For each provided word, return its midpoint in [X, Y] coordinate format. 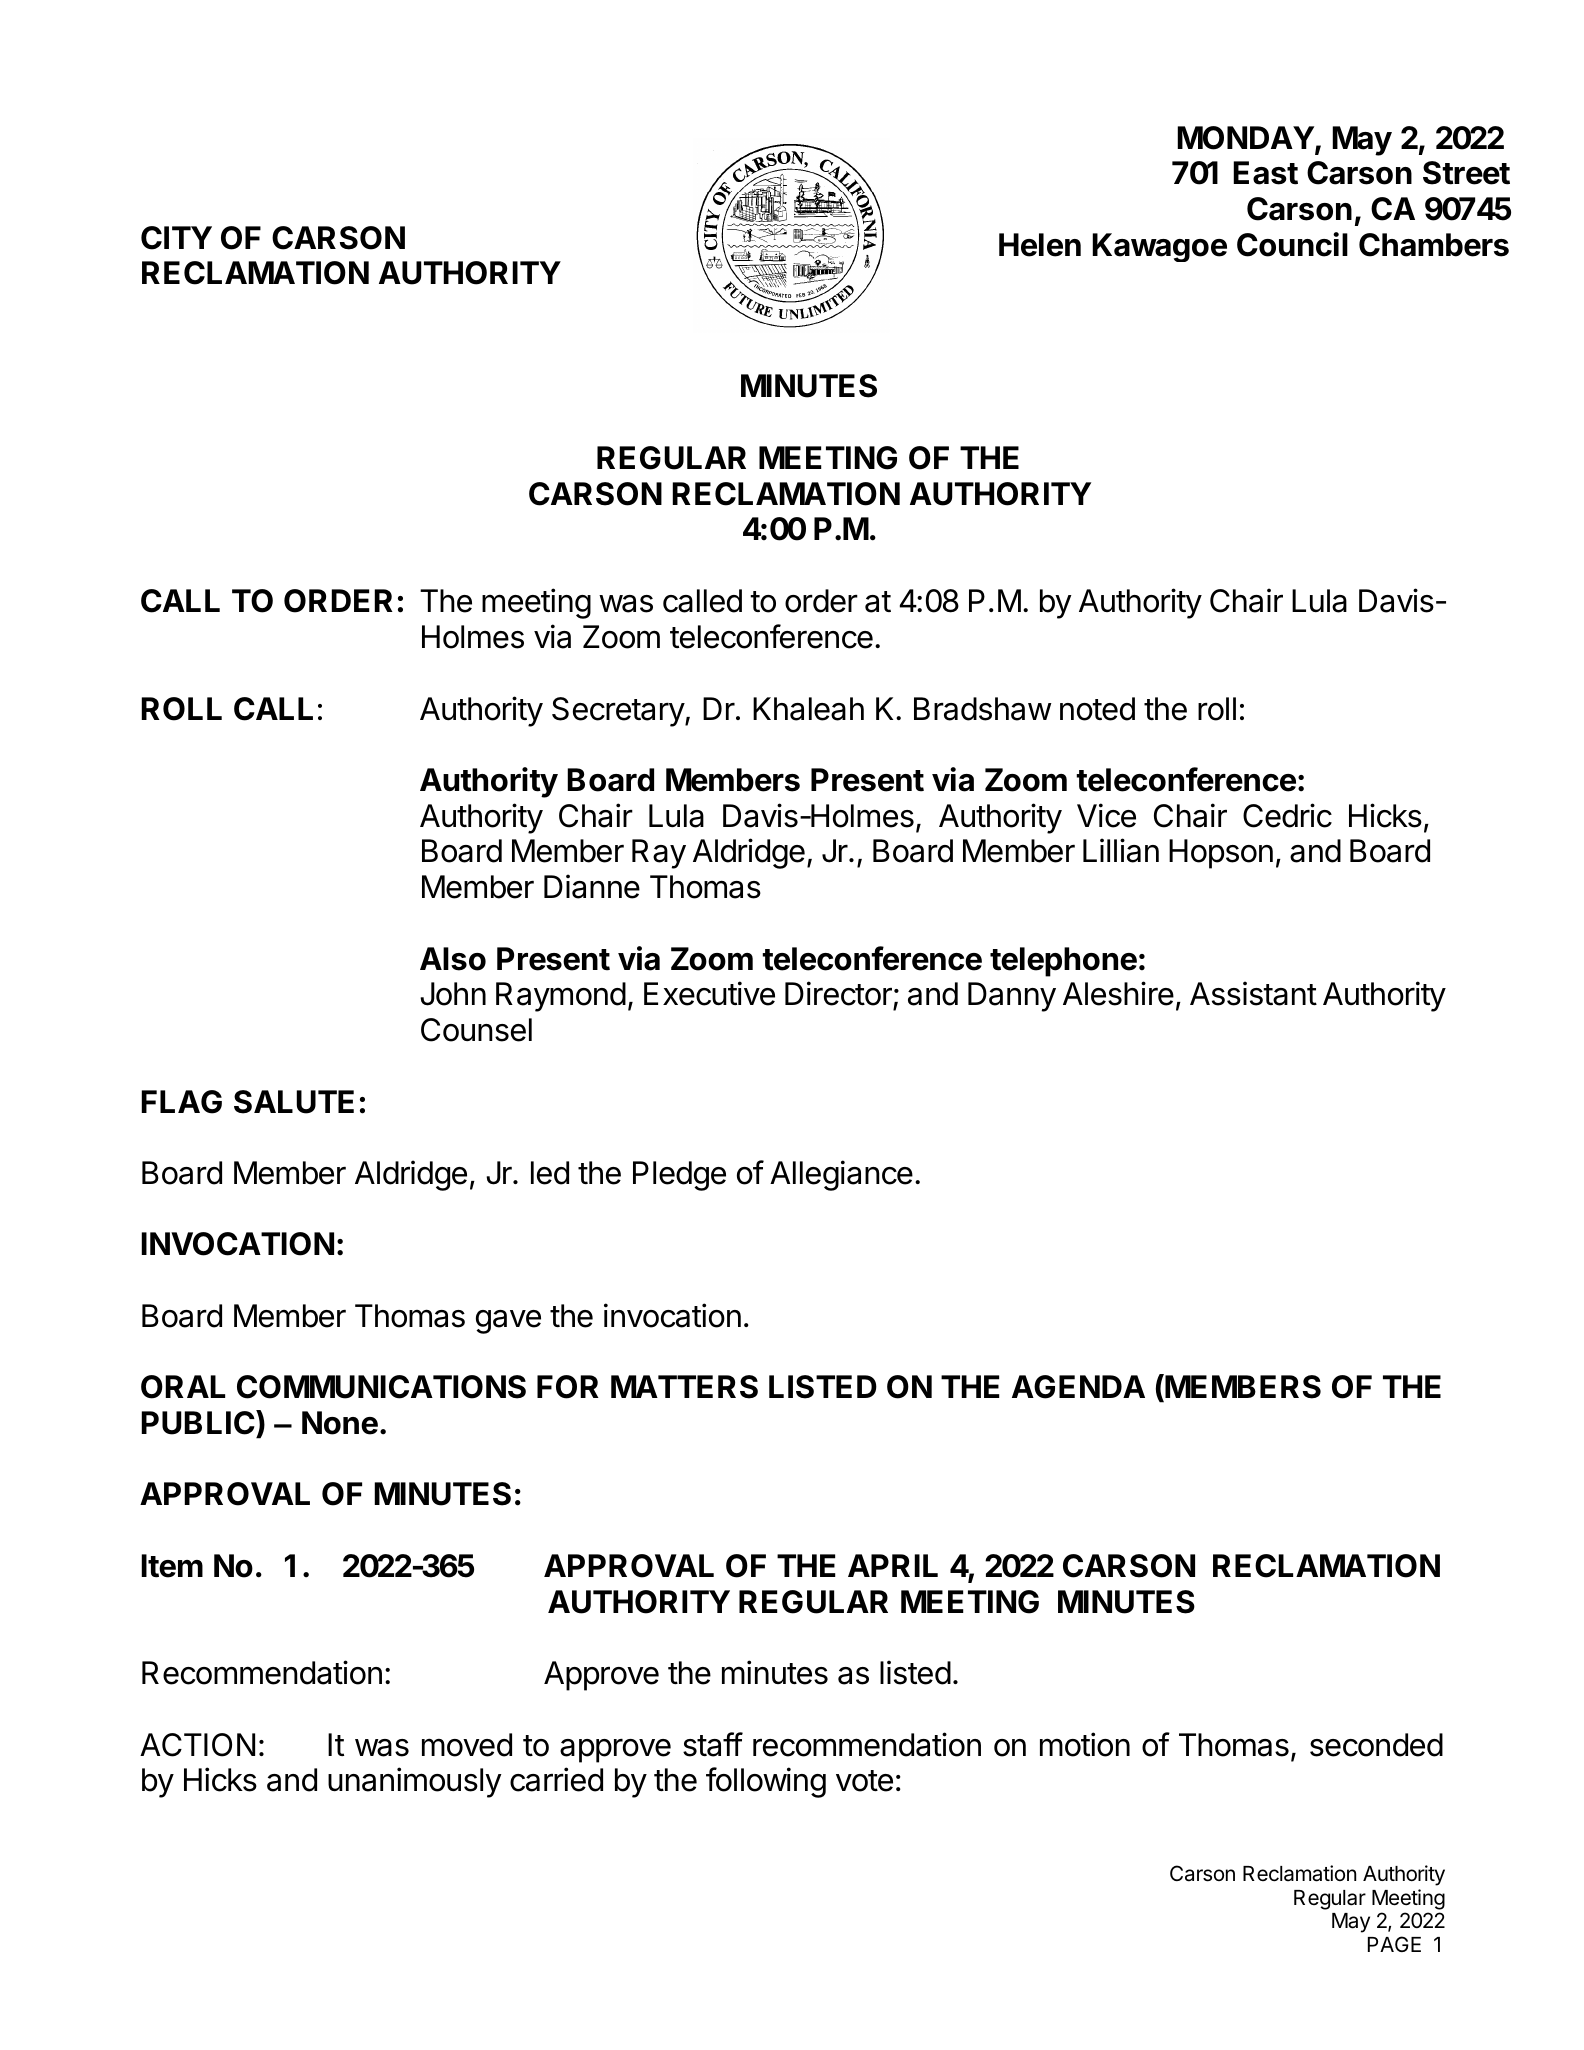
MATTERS [684, 1387]
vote [864, 1781]
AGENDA [1078, 1387]
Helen [1040, 245]
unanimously [415, 1782]
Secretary [619, 712]
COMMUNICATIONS [381, 1387]
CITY [176, 238]
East [1265, 173]
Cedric [1287, 815]
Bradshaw [983, 709]
